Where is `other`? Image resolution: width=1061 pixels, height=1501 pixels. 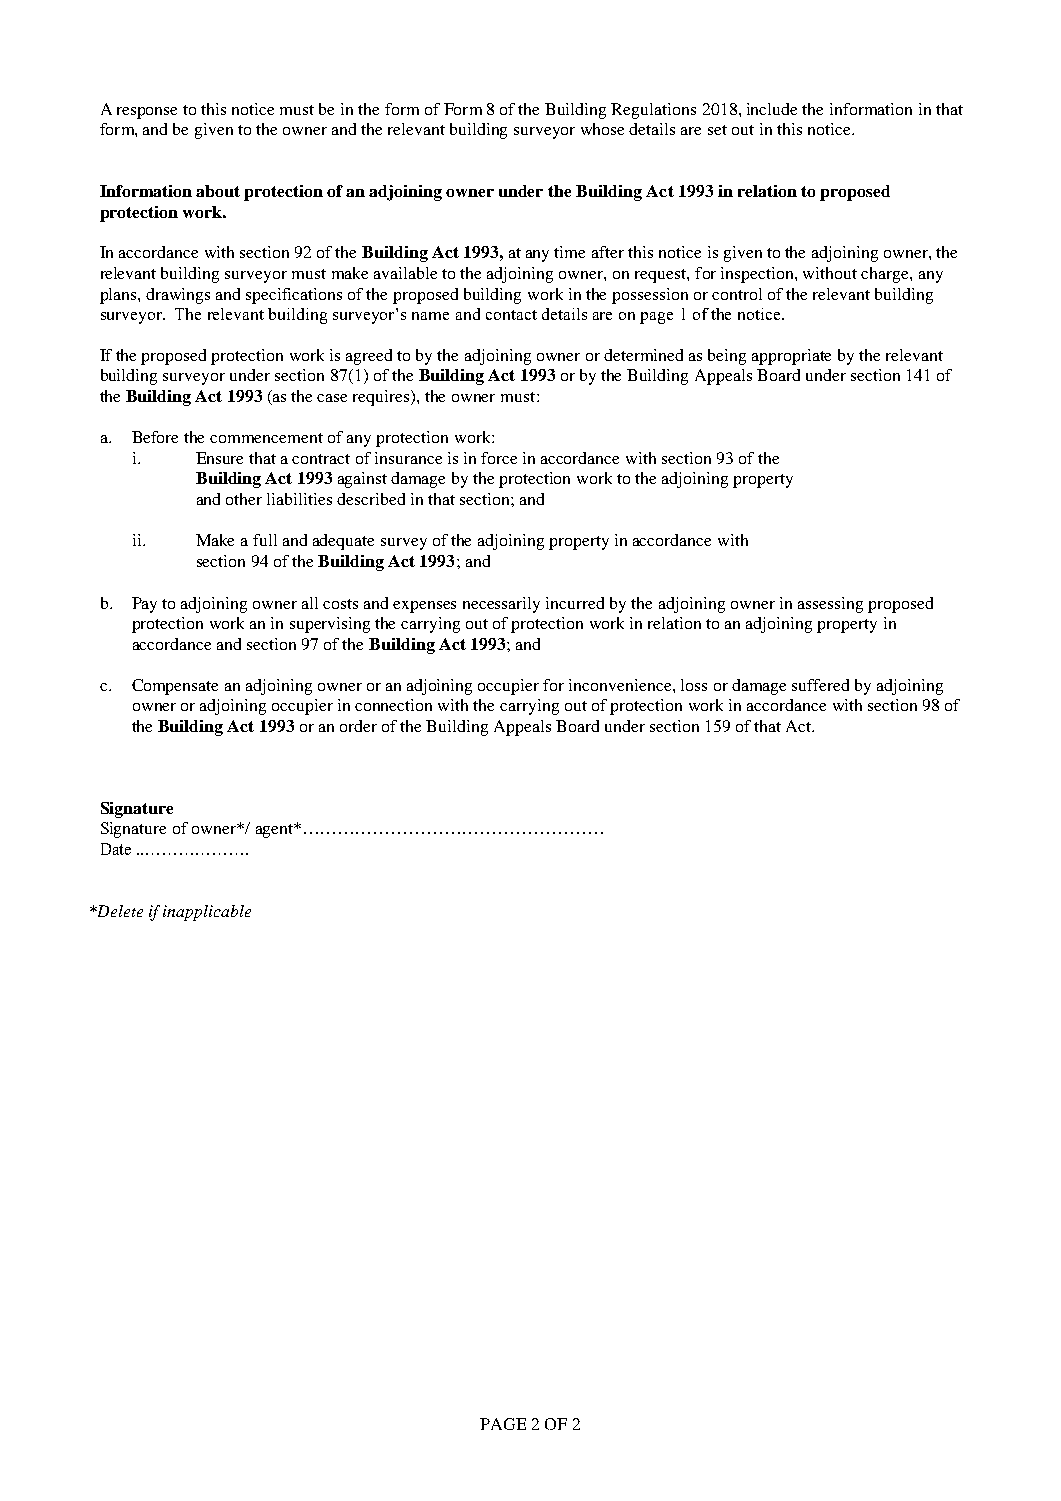 other is located at coordinates (244, 499).
